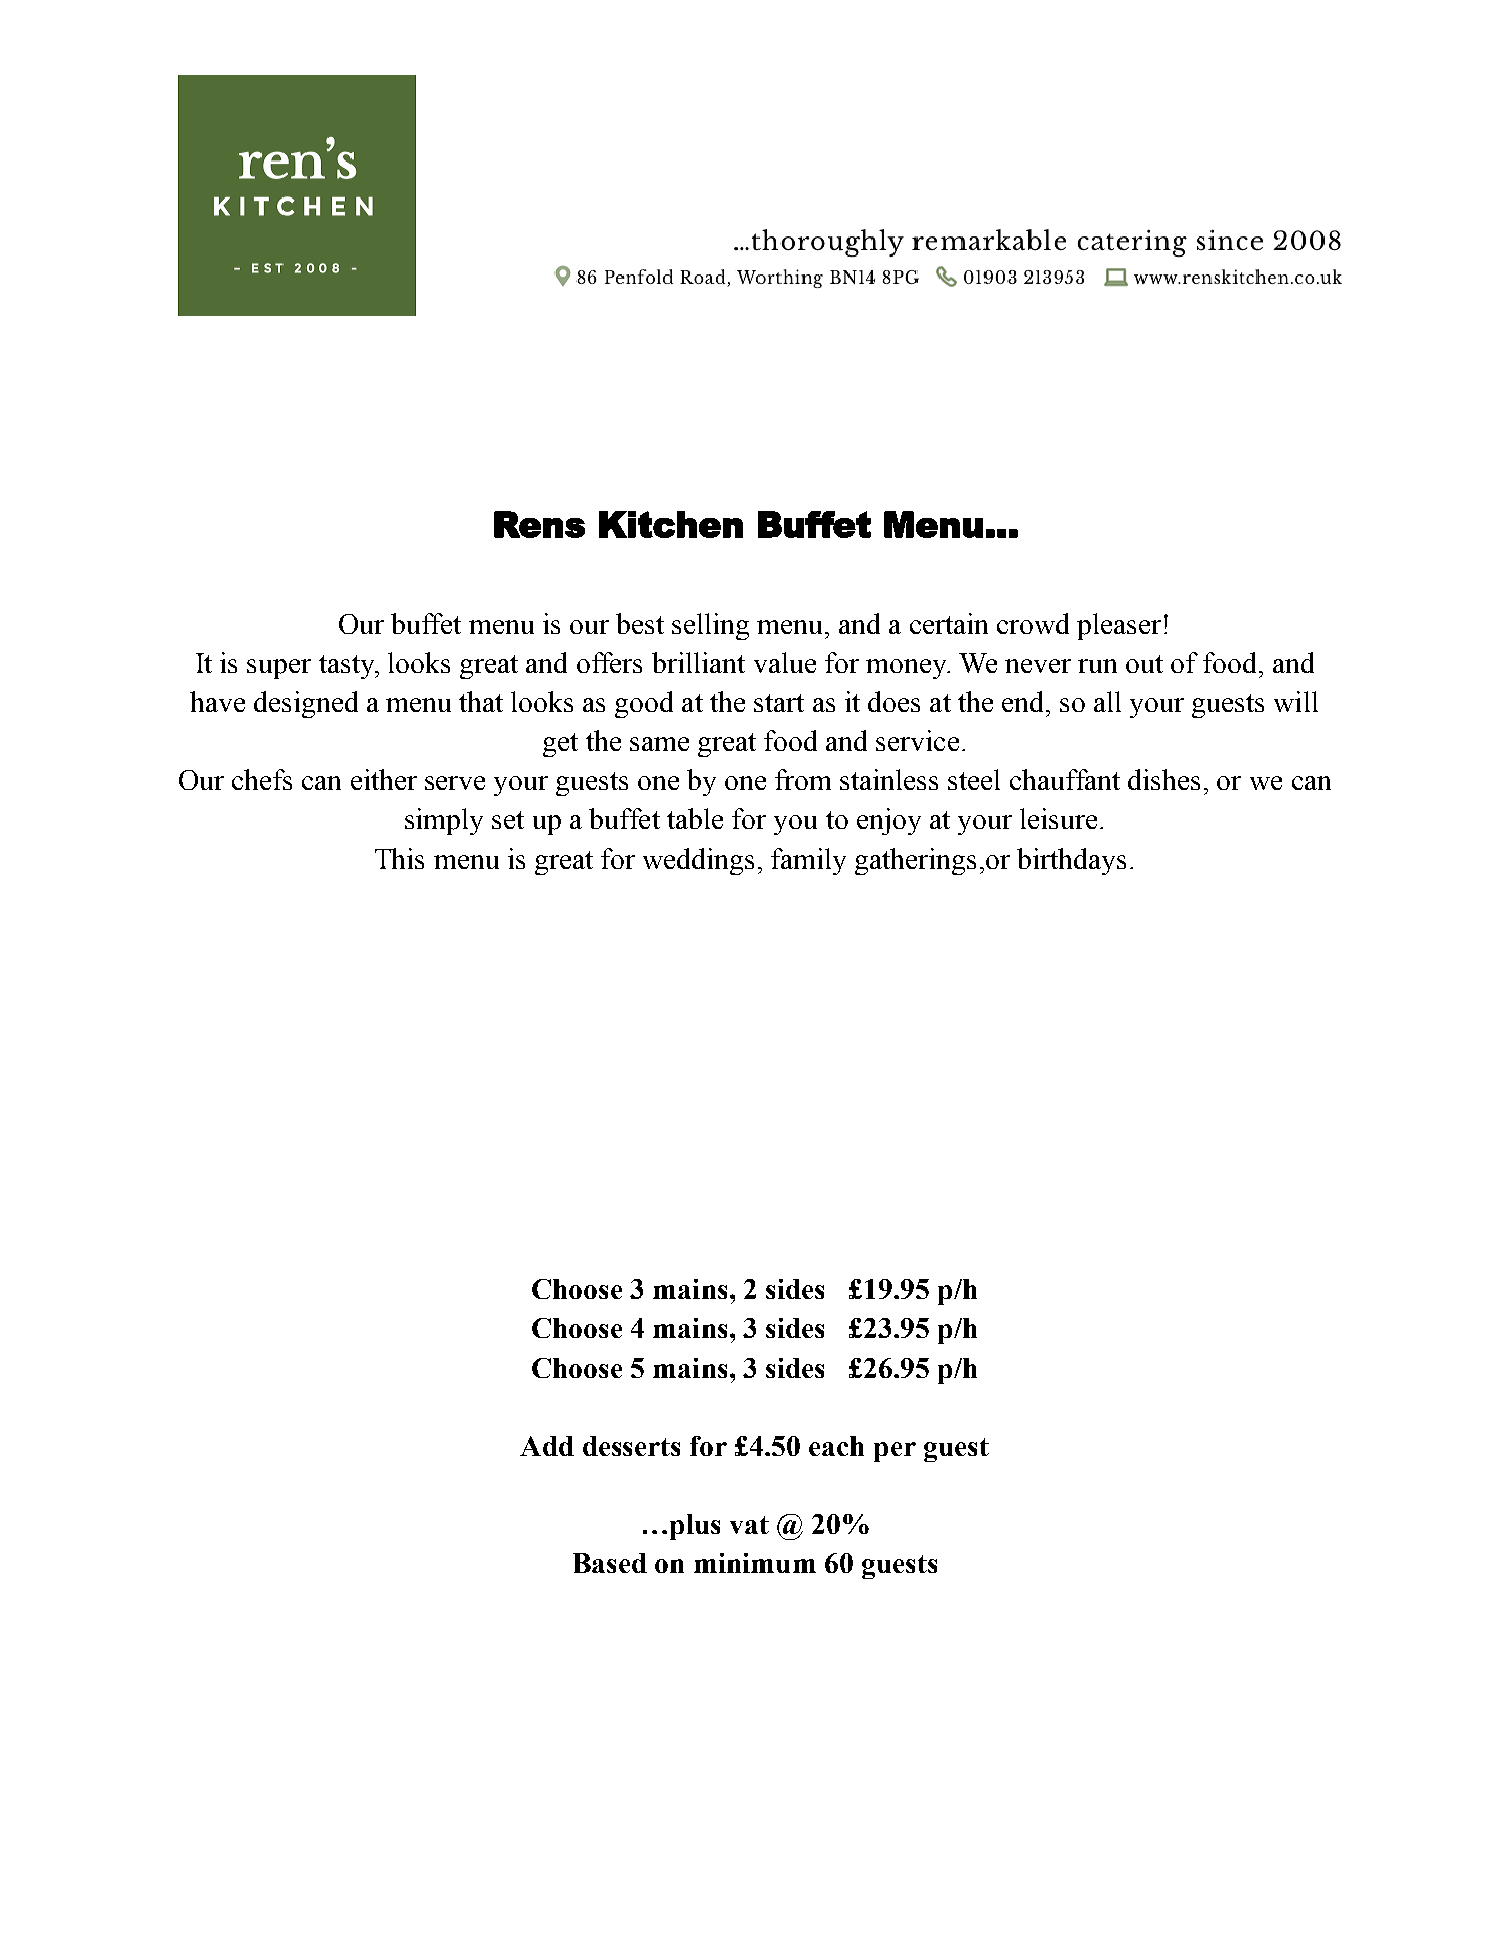  What do you see at coordinates (1119, 626) in the screenshot?
I see `pleaser` at bounding box center [1119, 626].
